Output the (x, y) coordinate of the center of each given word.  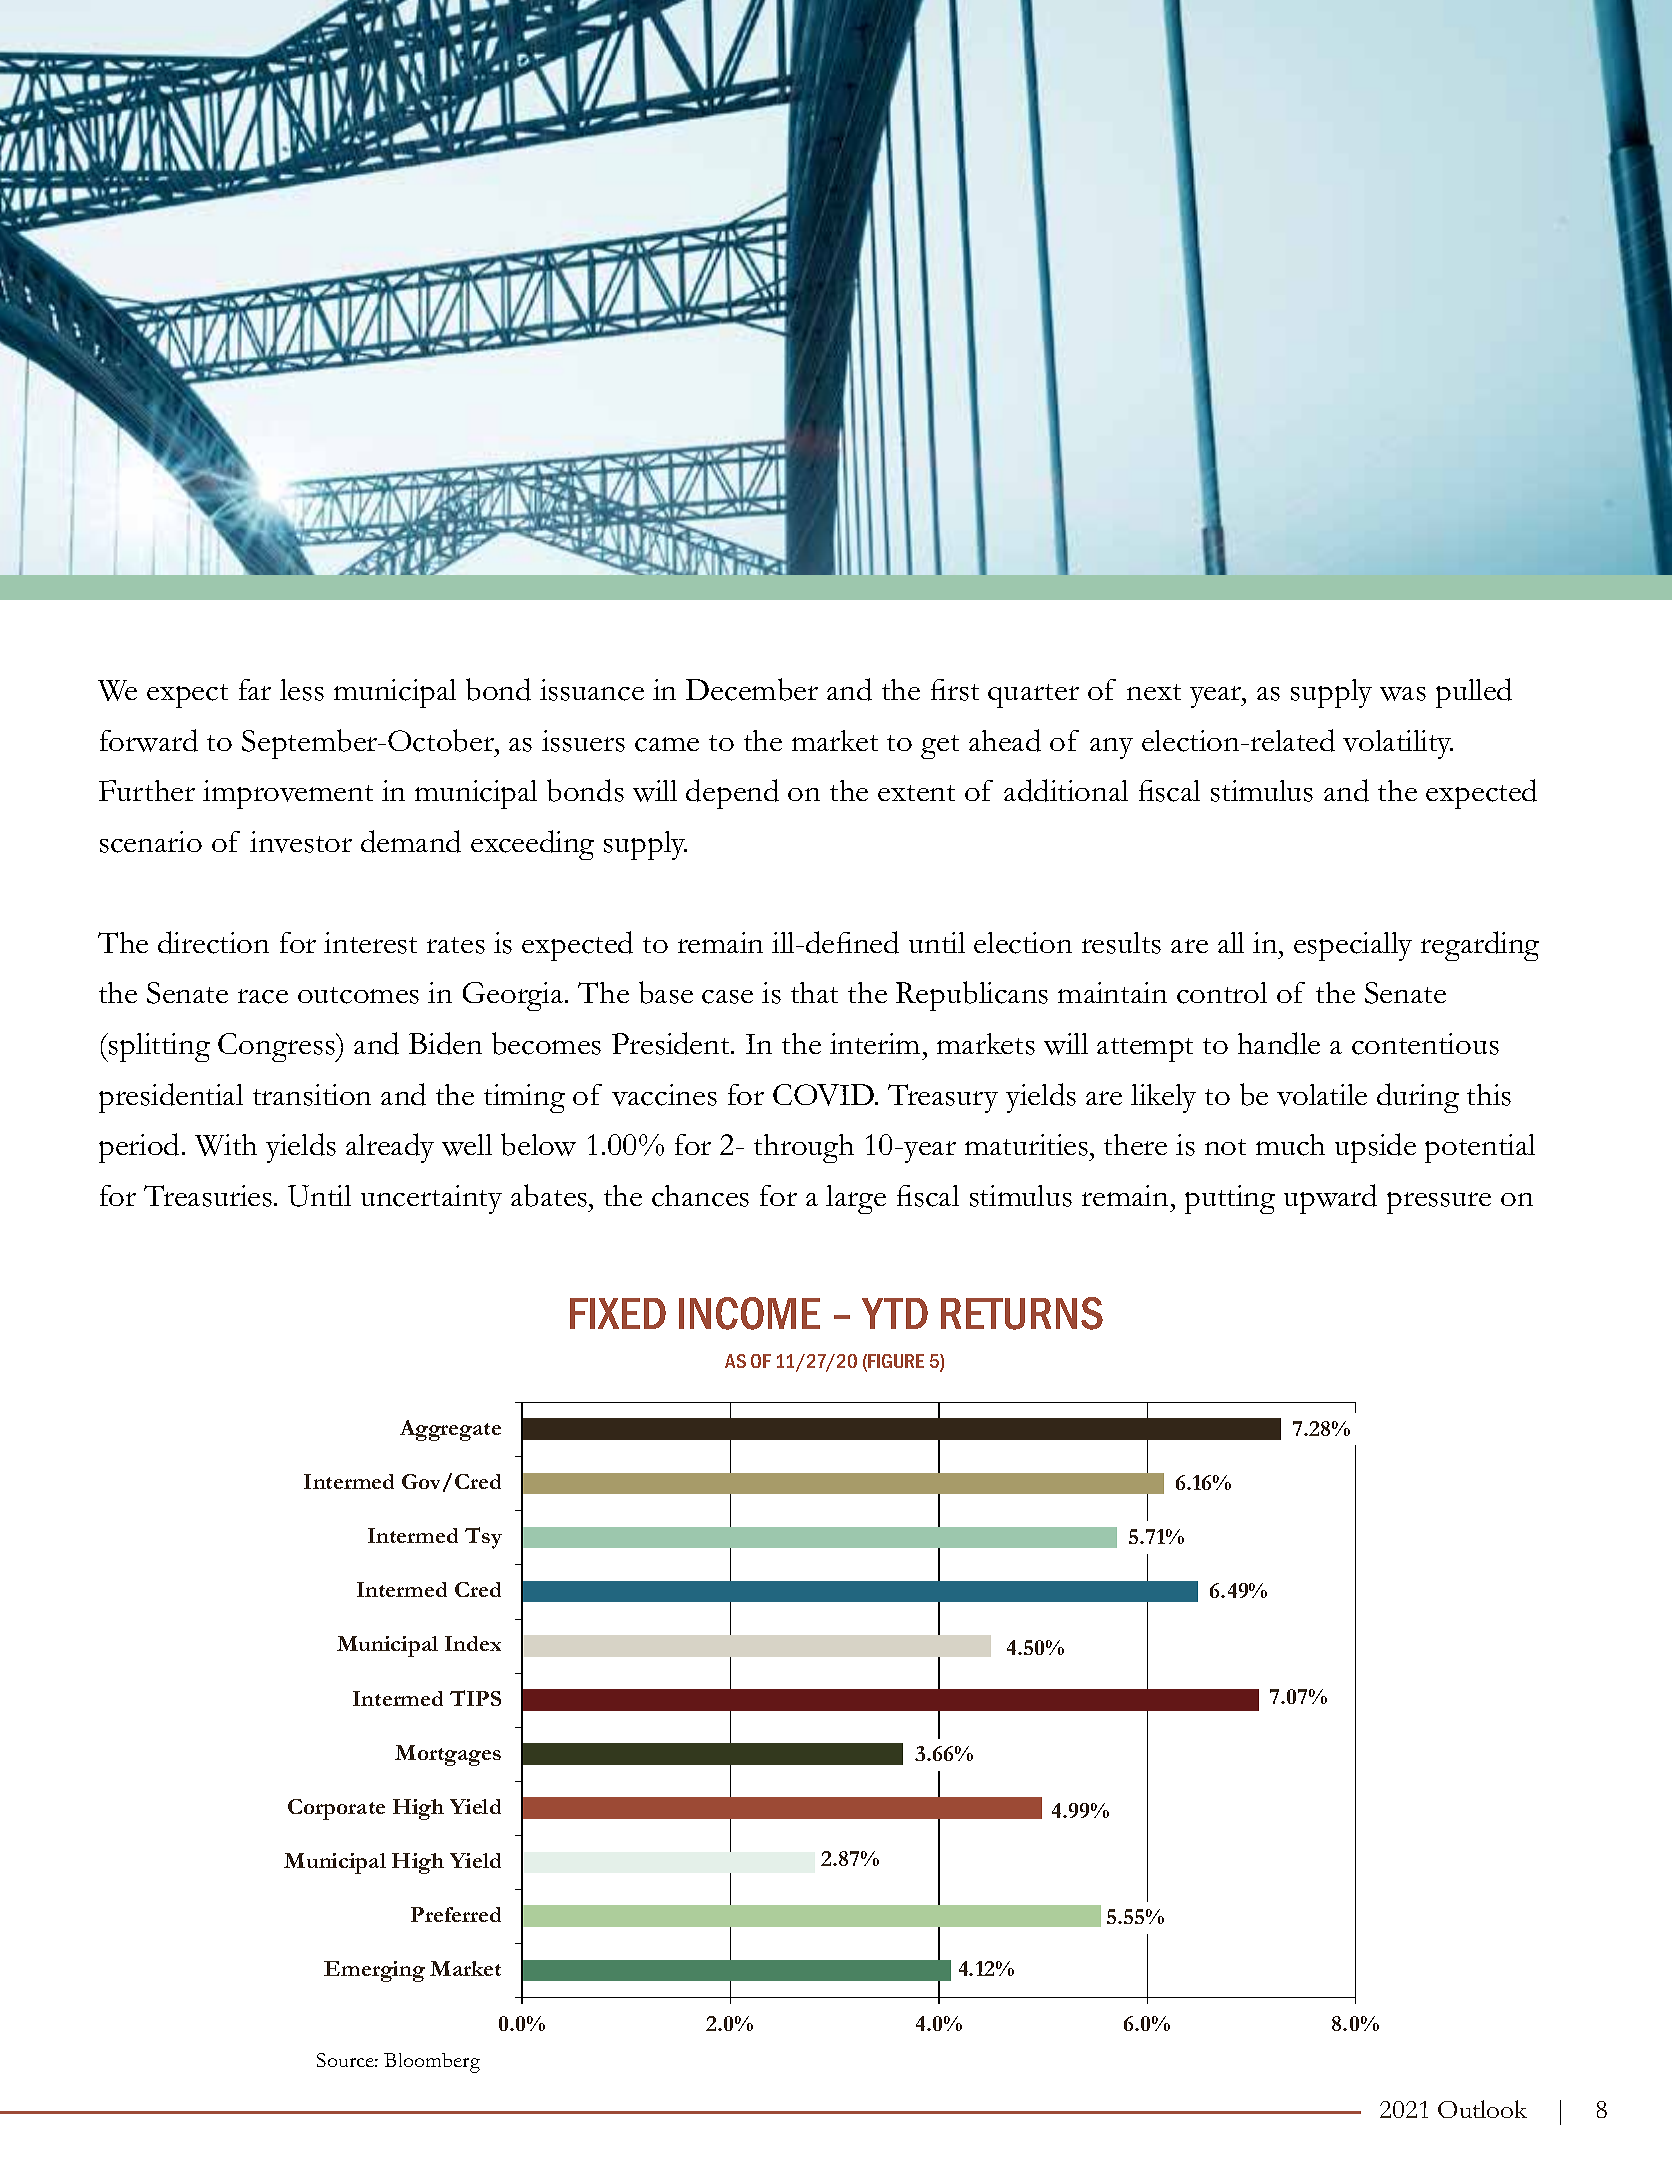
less (302, 690)
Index (473, 1643)
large (856, 1199)
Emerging (374, 1971)
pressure (1439, 1203)
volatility (1398, 744)
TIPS (475, 1698)
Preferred (456, 1914)
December (752, 689)
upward (1330, 1199)
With (226, 1145)
